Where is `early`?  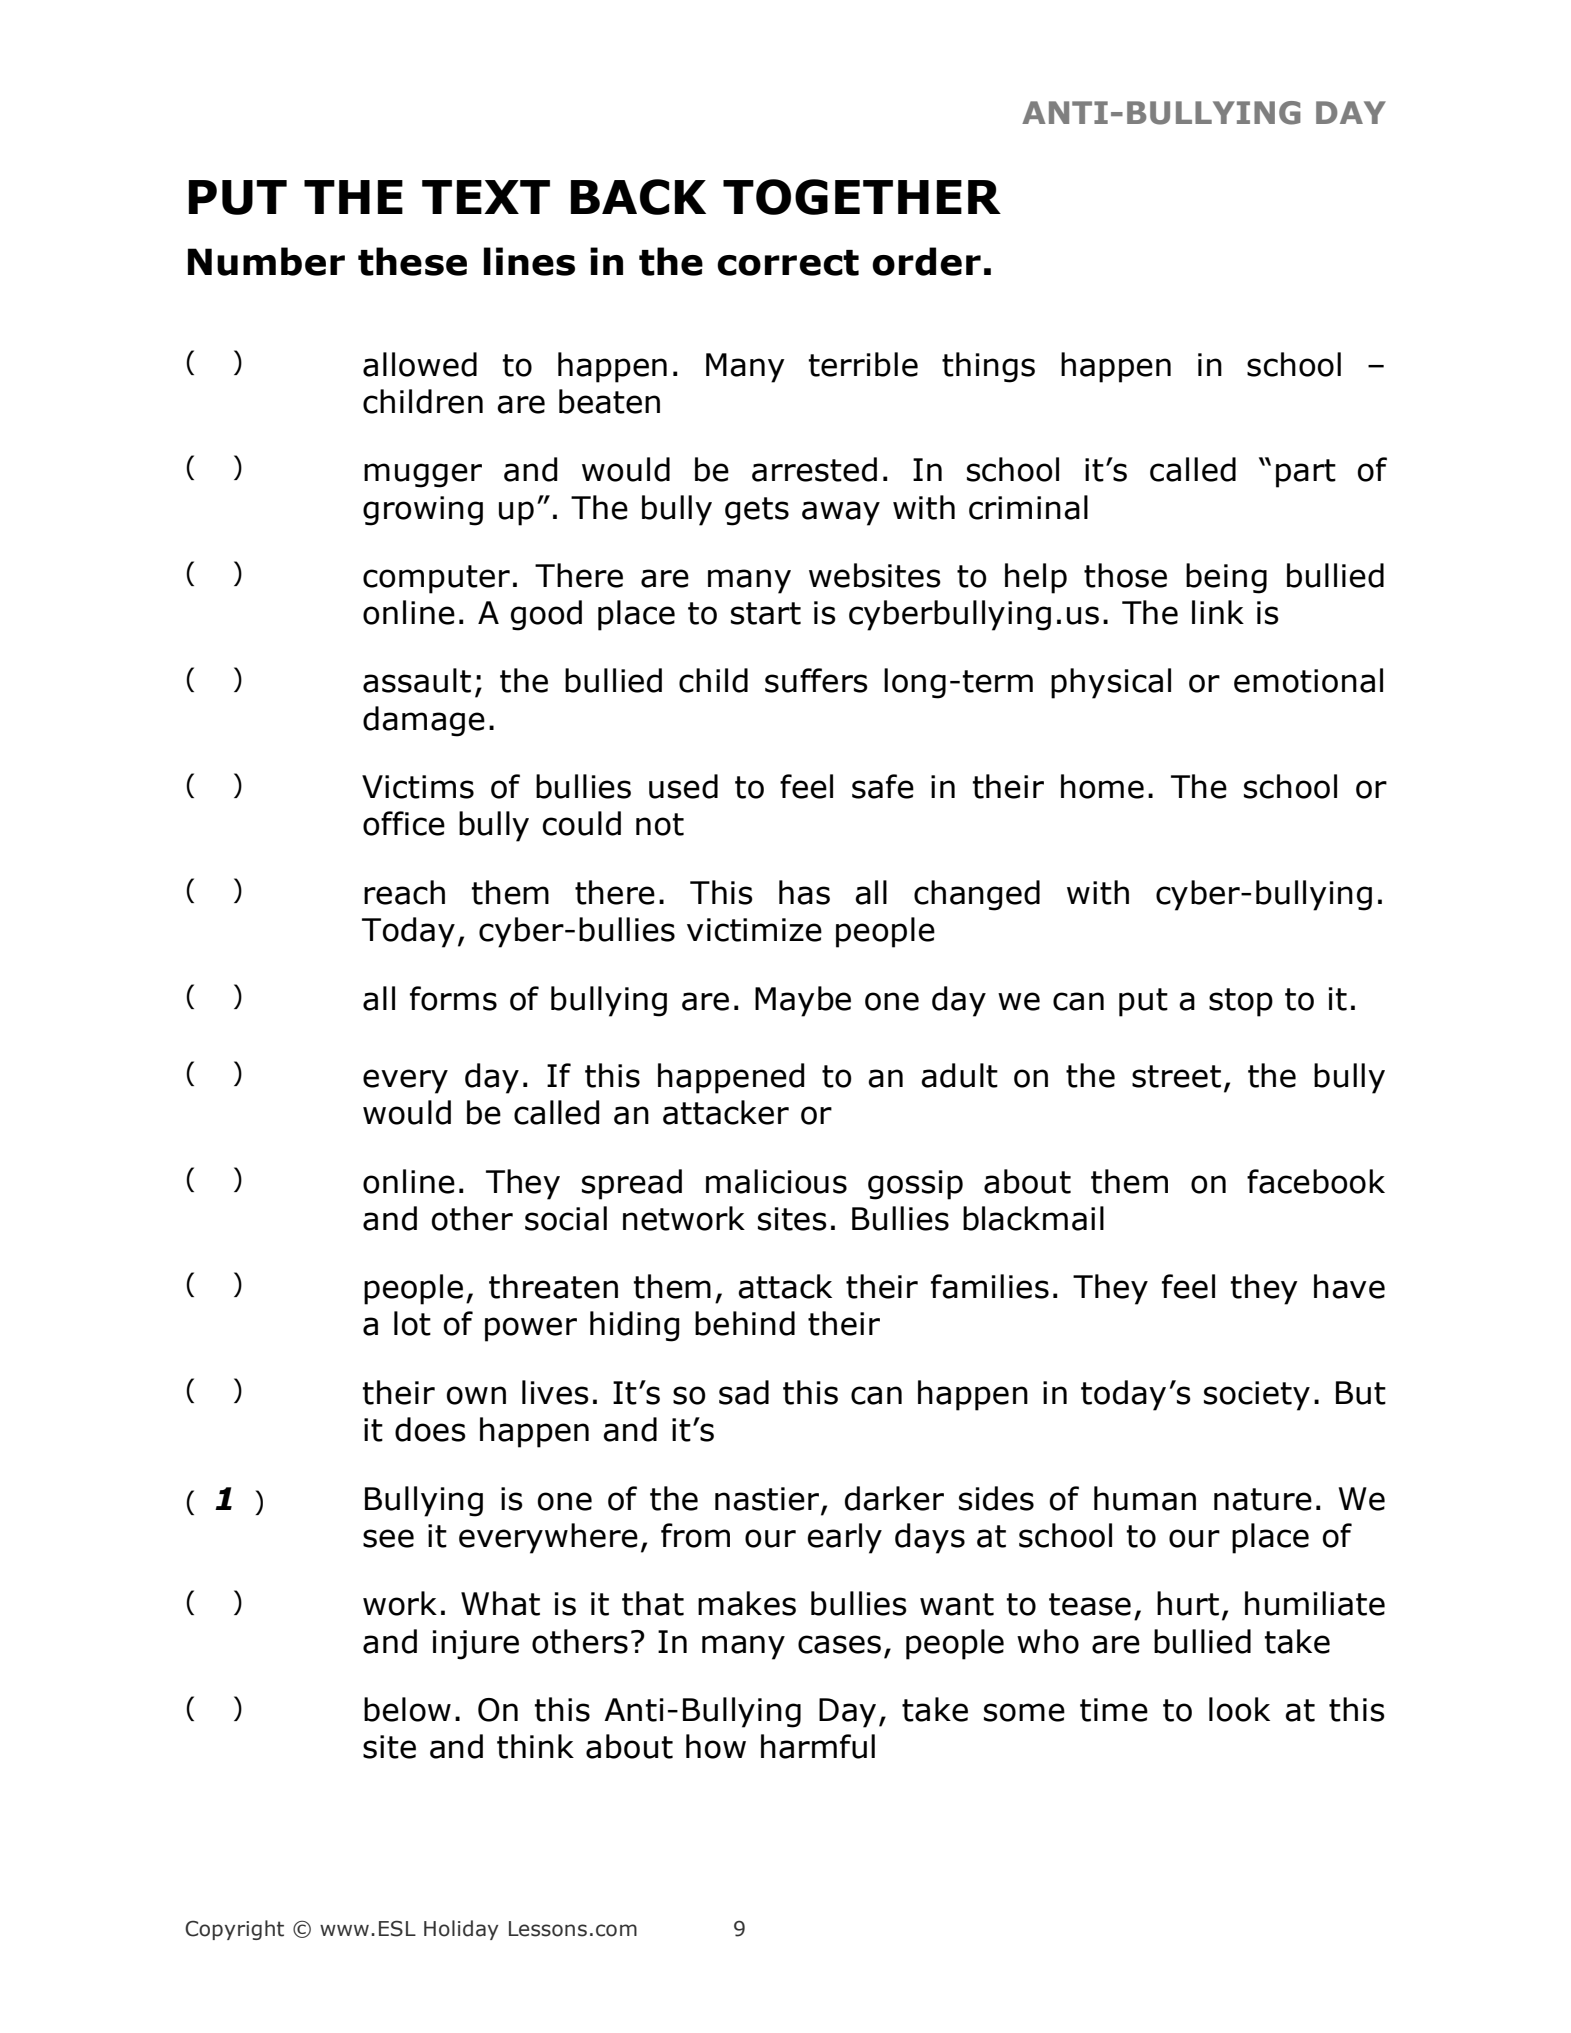 early is located at coordinates (845, 1538).
